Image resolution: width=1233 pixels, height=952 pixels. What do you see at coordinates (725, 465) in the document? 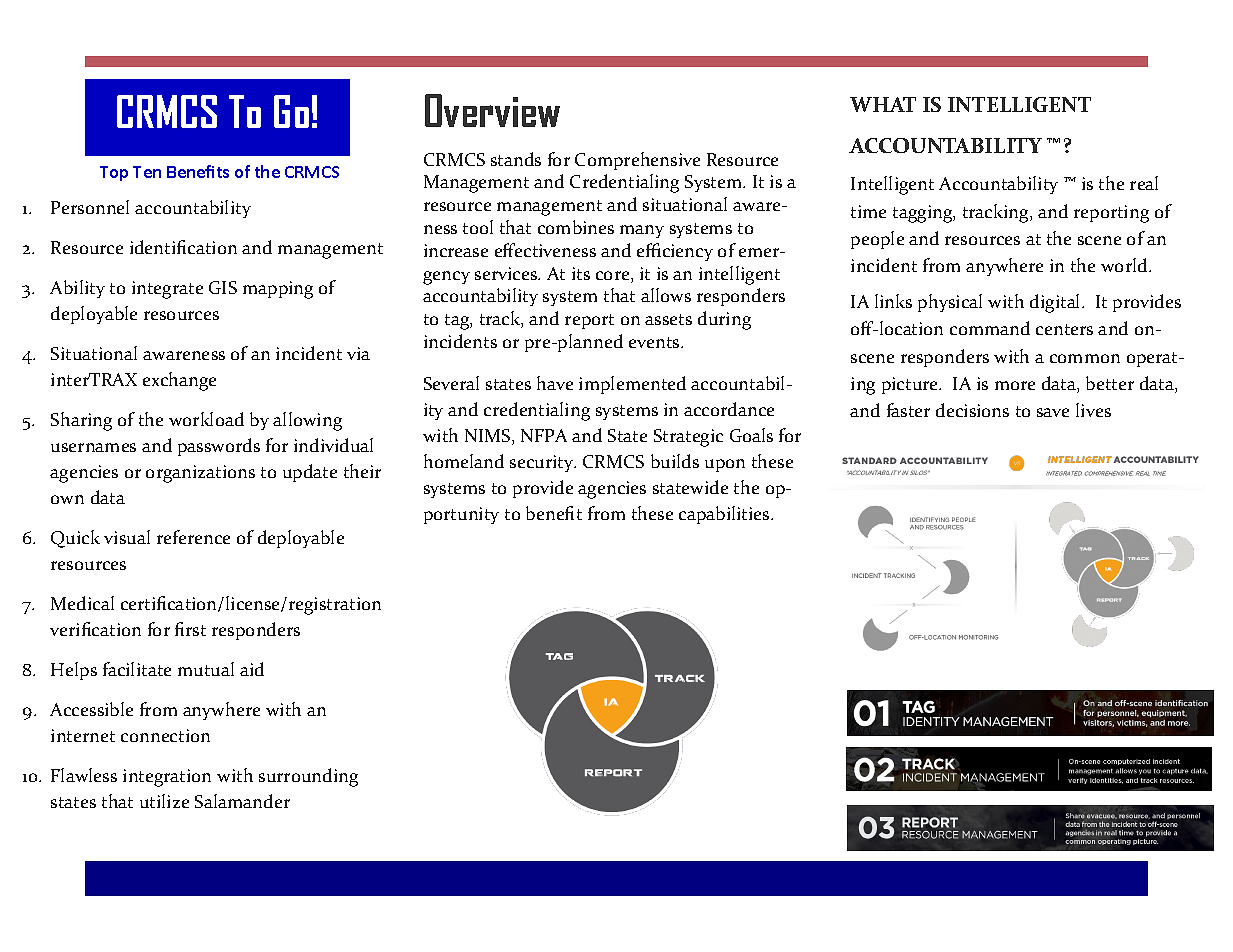
I see `upon` at bounding box center [725, 465].
